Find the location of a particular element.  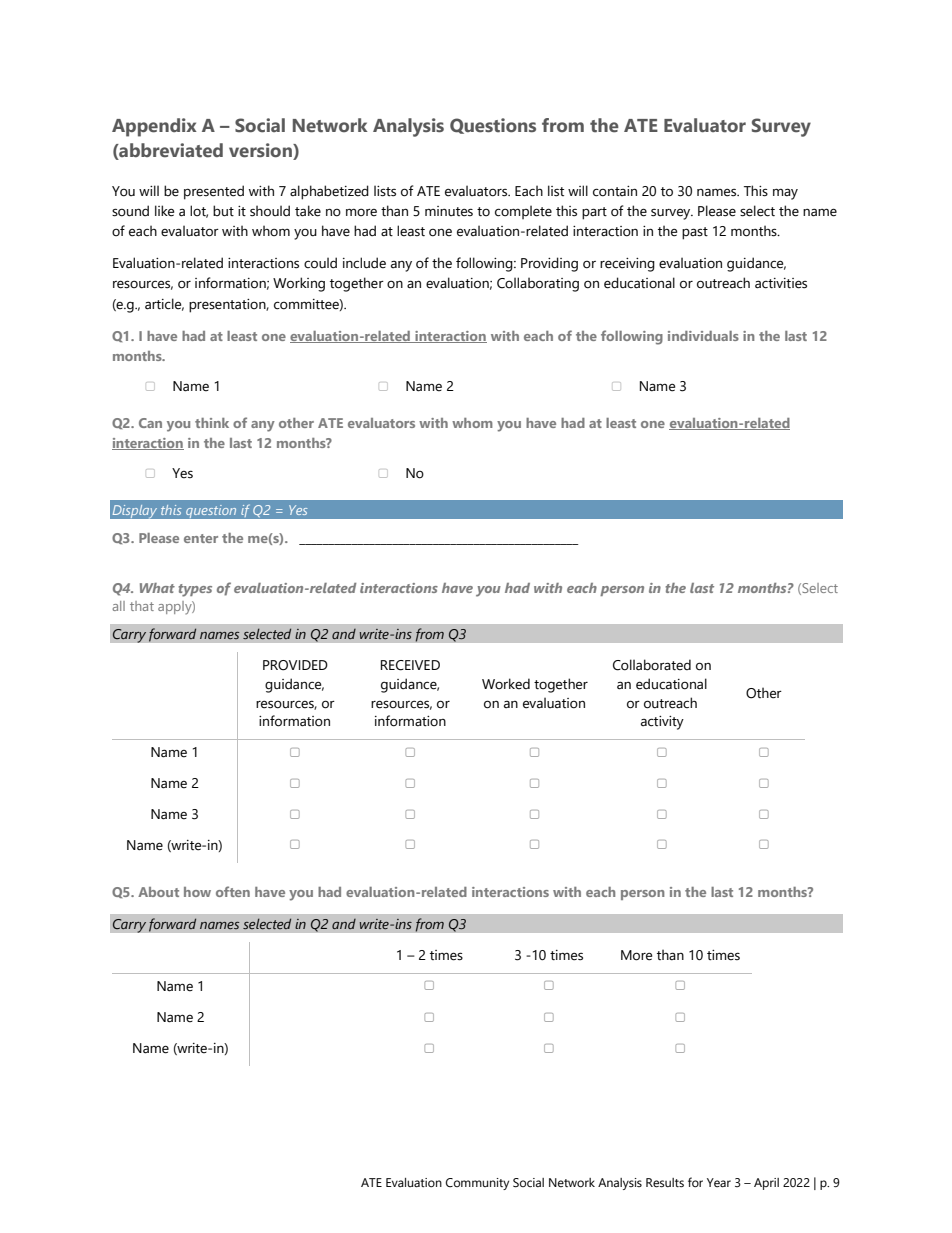

Worked is located at coordinates (506, 684).
